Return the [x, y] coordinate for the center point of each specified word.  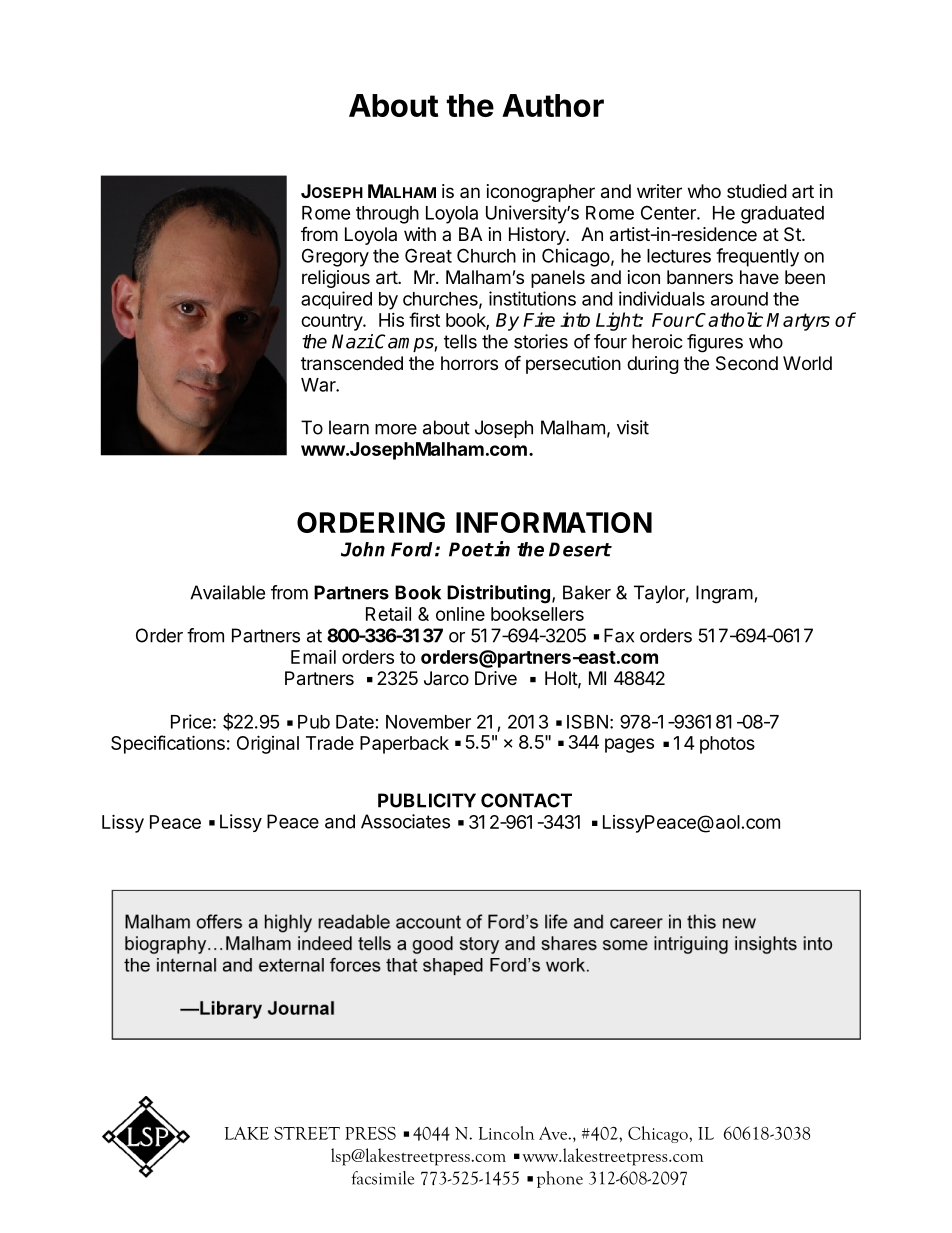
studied [757, 191]
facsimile [382, 1178]
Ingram [724, 594]
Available [227, 592]
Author [553, 105]
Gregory [335, 257]
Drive [496, 678]
